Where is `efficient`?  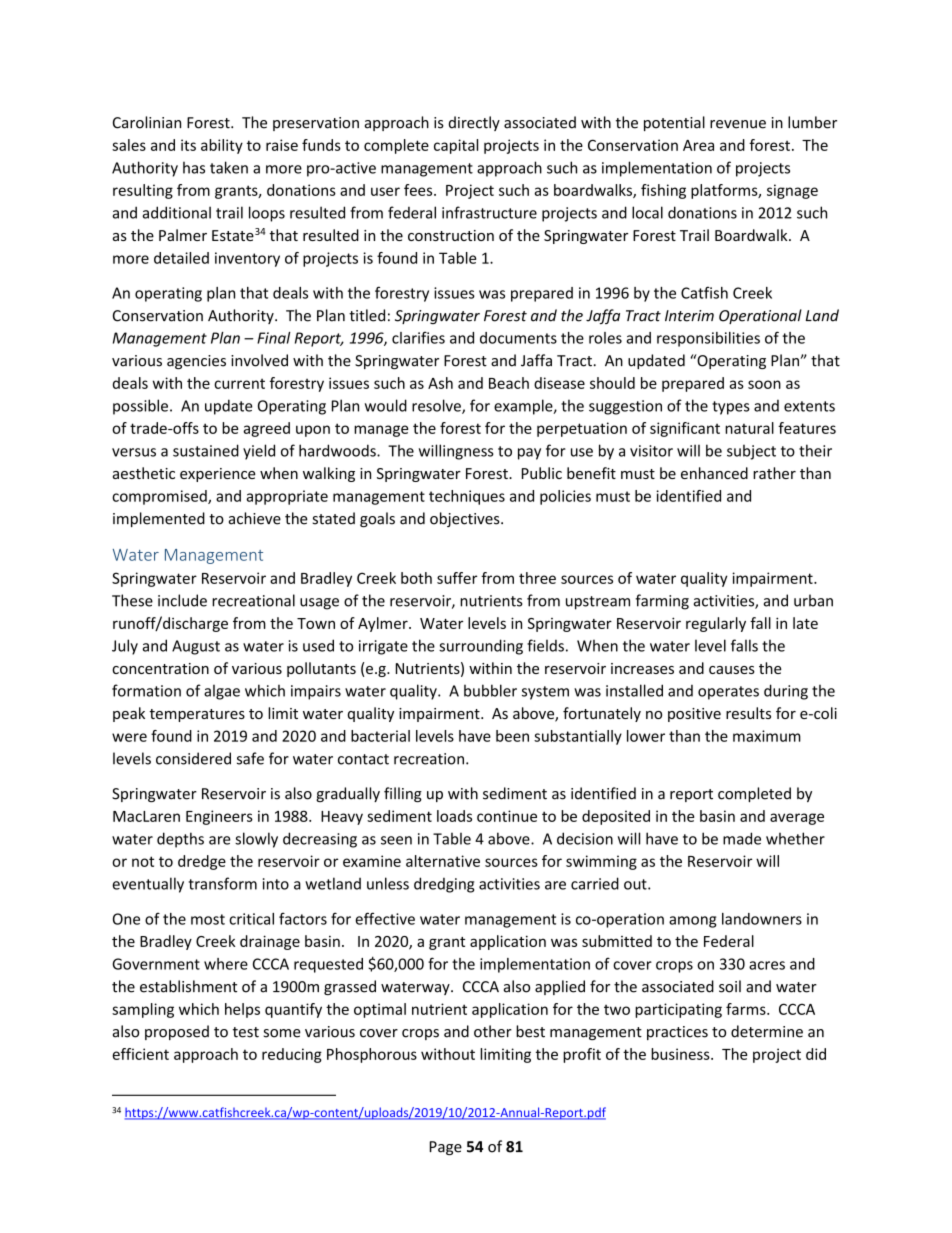
efficient is located at coordinates (140, 1054).
